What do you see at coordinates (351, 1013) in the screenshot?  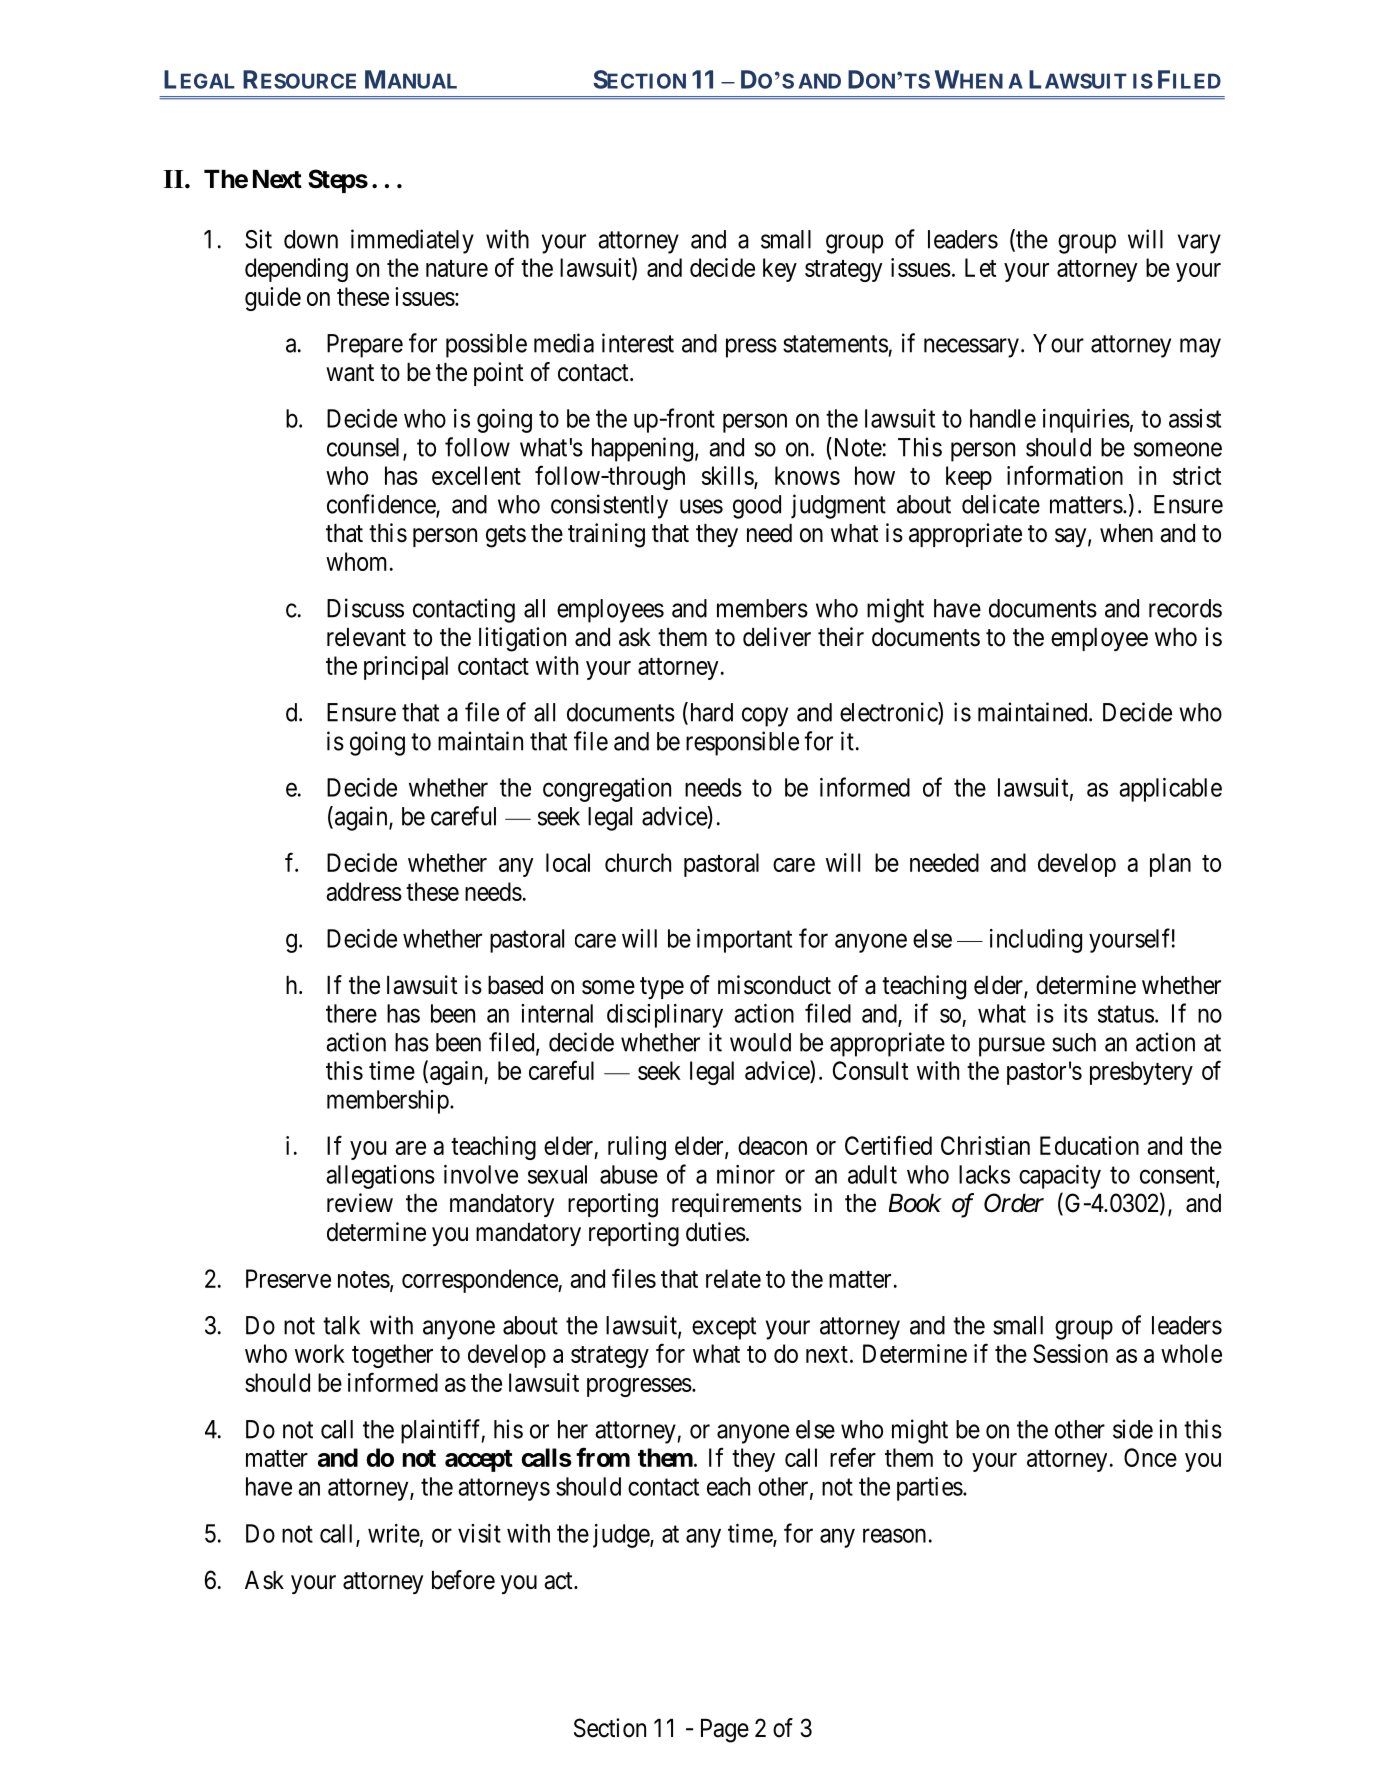 I see `there` at bounding box center [351, 1013].
